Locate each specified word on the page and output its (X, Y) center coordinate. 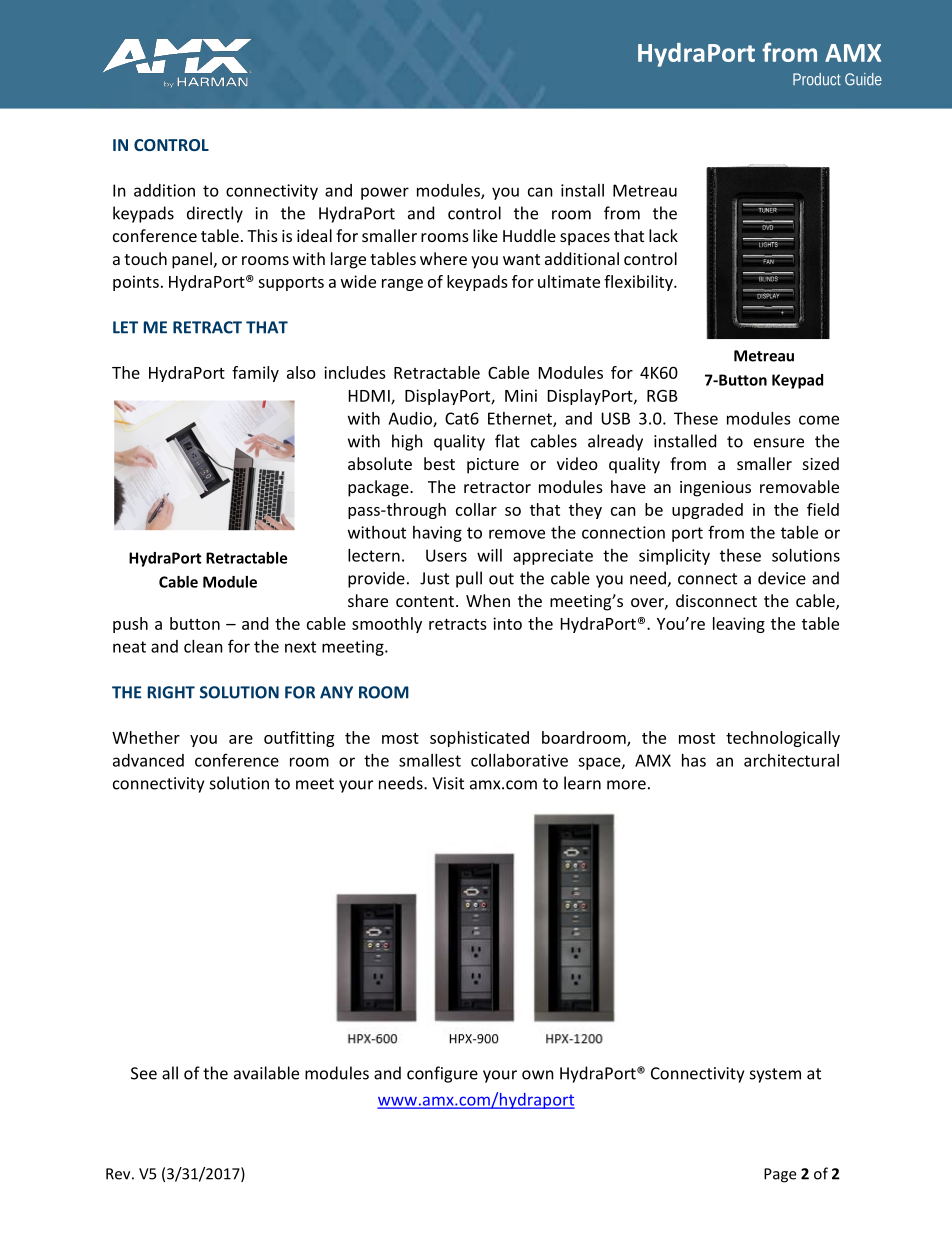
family (255, 374)
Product (817, 79)
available (266, 1073)
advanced (148, 760)
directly (215, 214)
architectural (791, 760)
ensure (779, 443)
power (385, 193)
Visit (448, 783)
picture (493, 466)
